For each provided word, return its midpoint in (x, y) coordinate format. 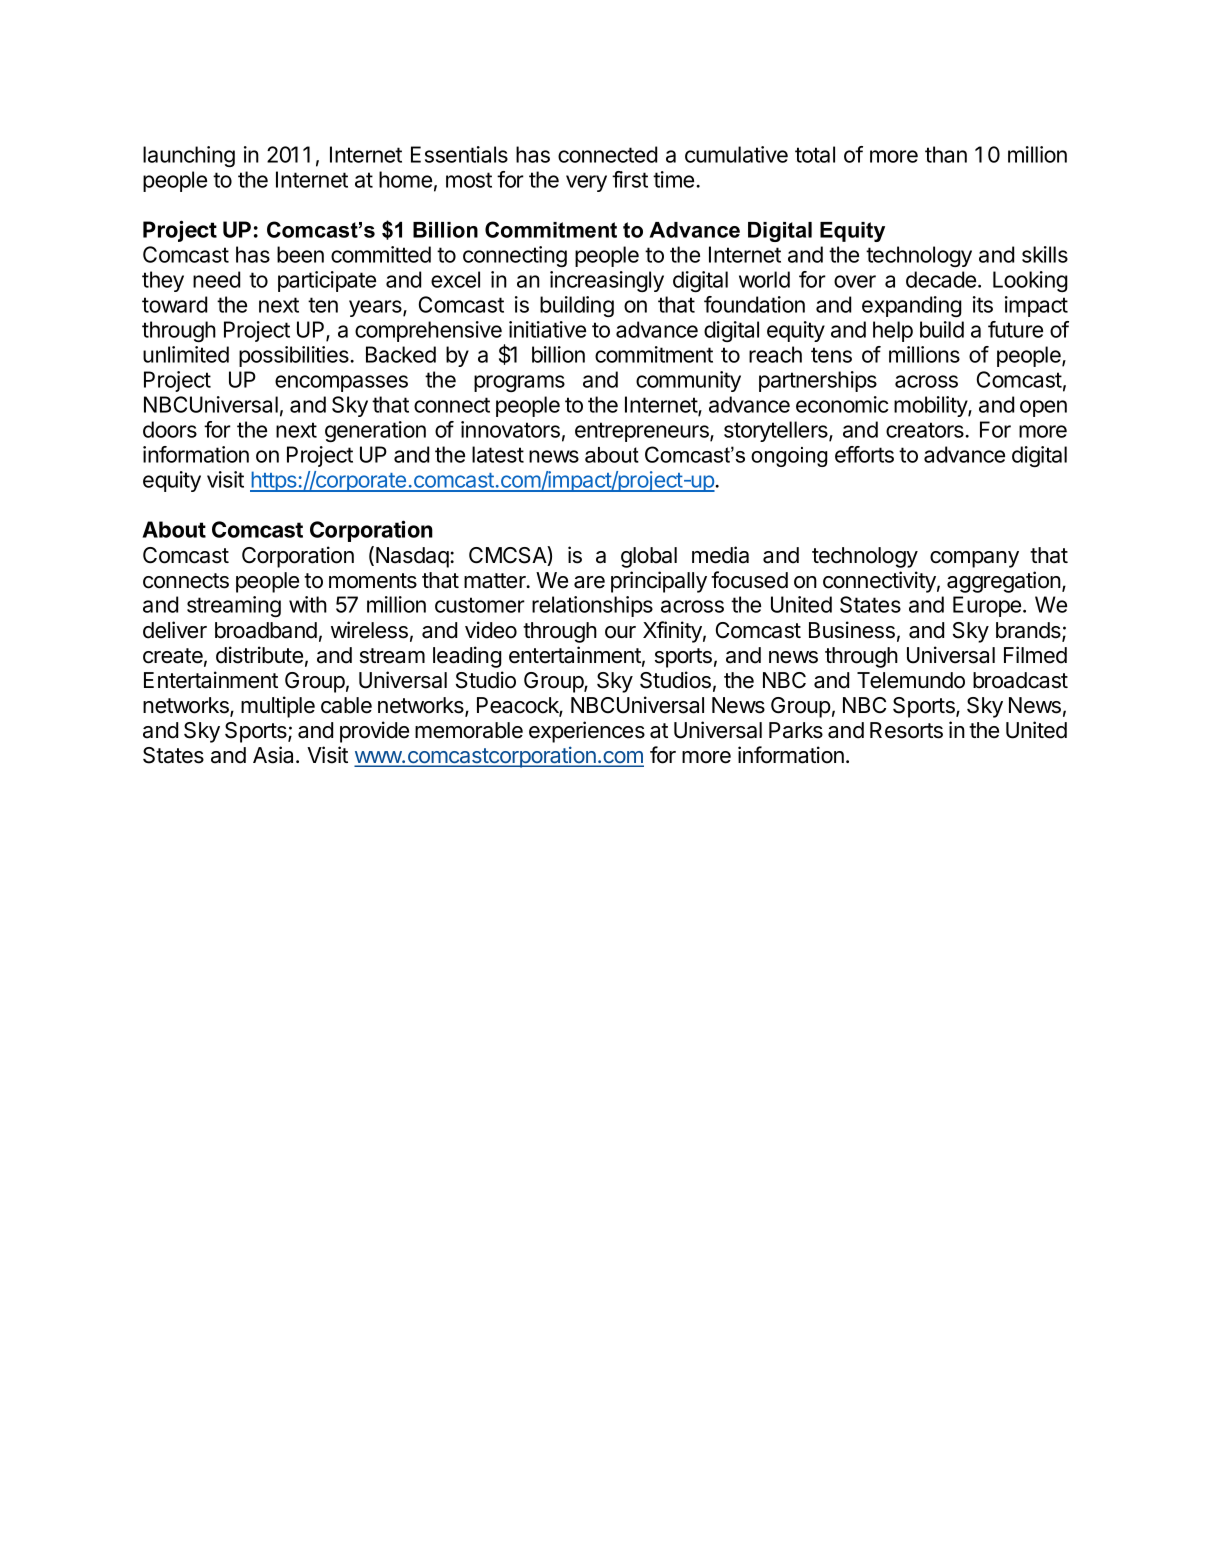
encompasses (341, 383)
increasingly (607, 281)
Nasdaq (413, 557)
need (216, 279)
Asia (275, 755)
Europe (988, 606)
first (630, 179)
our (620, 632)
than (946, 154)
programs (519, 383)
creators (926, 430)
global (649, 557)
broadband (266, 630)
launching (189, 156)
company (974, 559)
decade (941, 279)
